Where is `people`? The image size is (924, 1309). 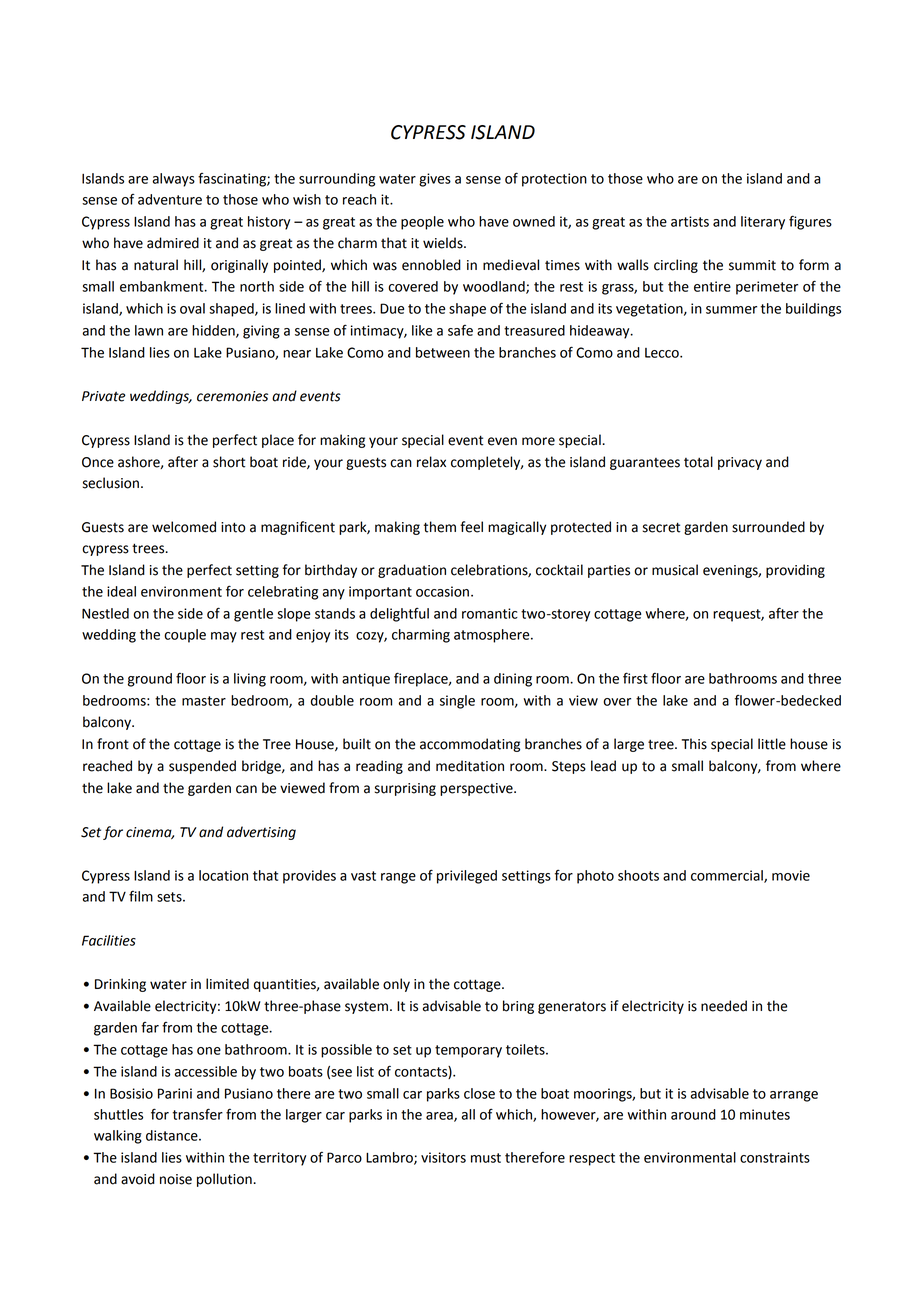 people is located at coordinates (422, 223).
